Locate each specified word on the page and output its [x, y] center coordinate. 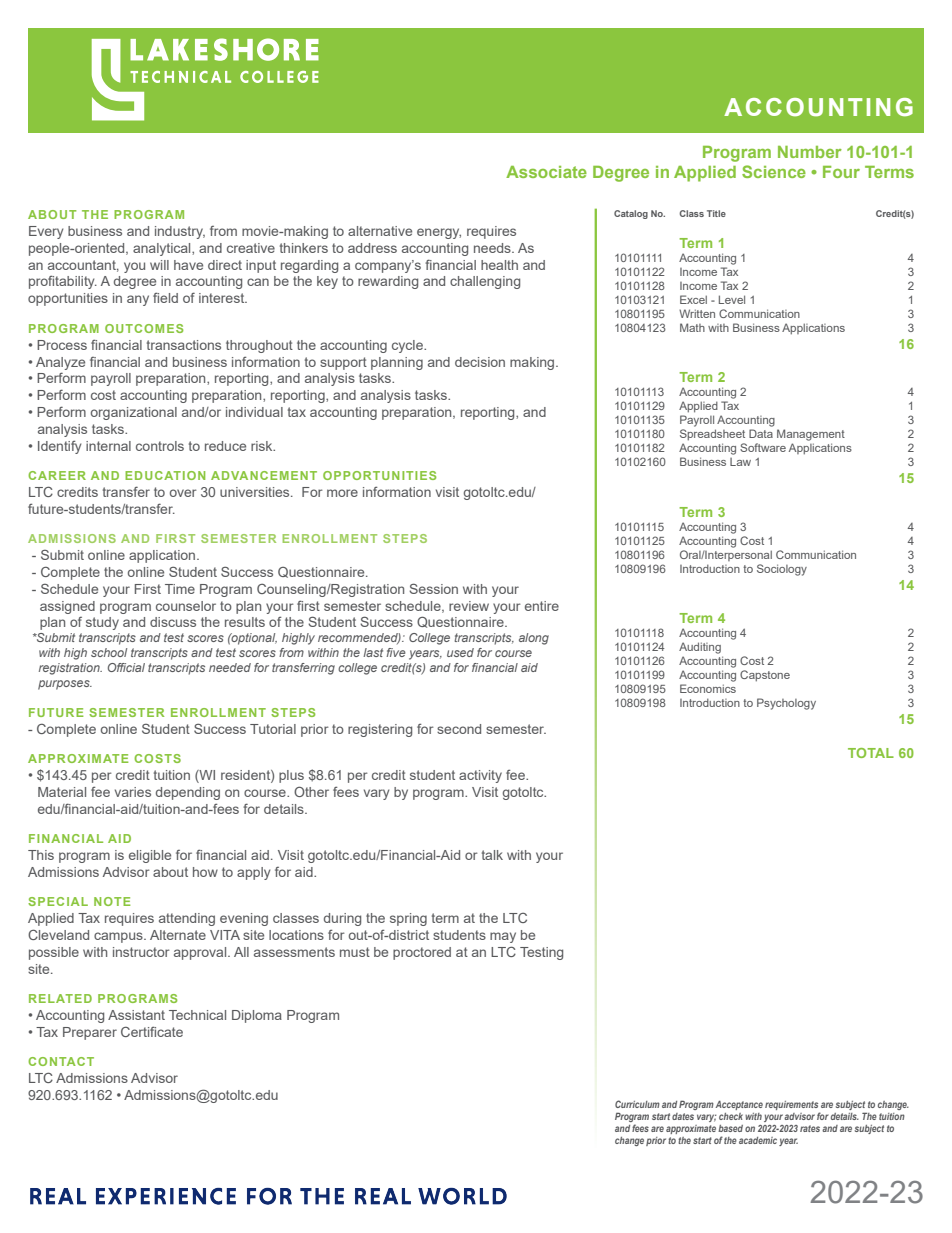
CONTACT [61, 1061]
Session [433, 588]
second [459, 729]
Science [774, 171]
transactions [184, 345]
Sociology [782, 570]
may [503, 937]
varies [133, 792]
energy [439, 233]
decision [480, 362]
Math [692, 327]
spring [408, 919]
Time [180, 589]
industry [180, 232]
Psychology [786, 704]
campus [119, 937]
